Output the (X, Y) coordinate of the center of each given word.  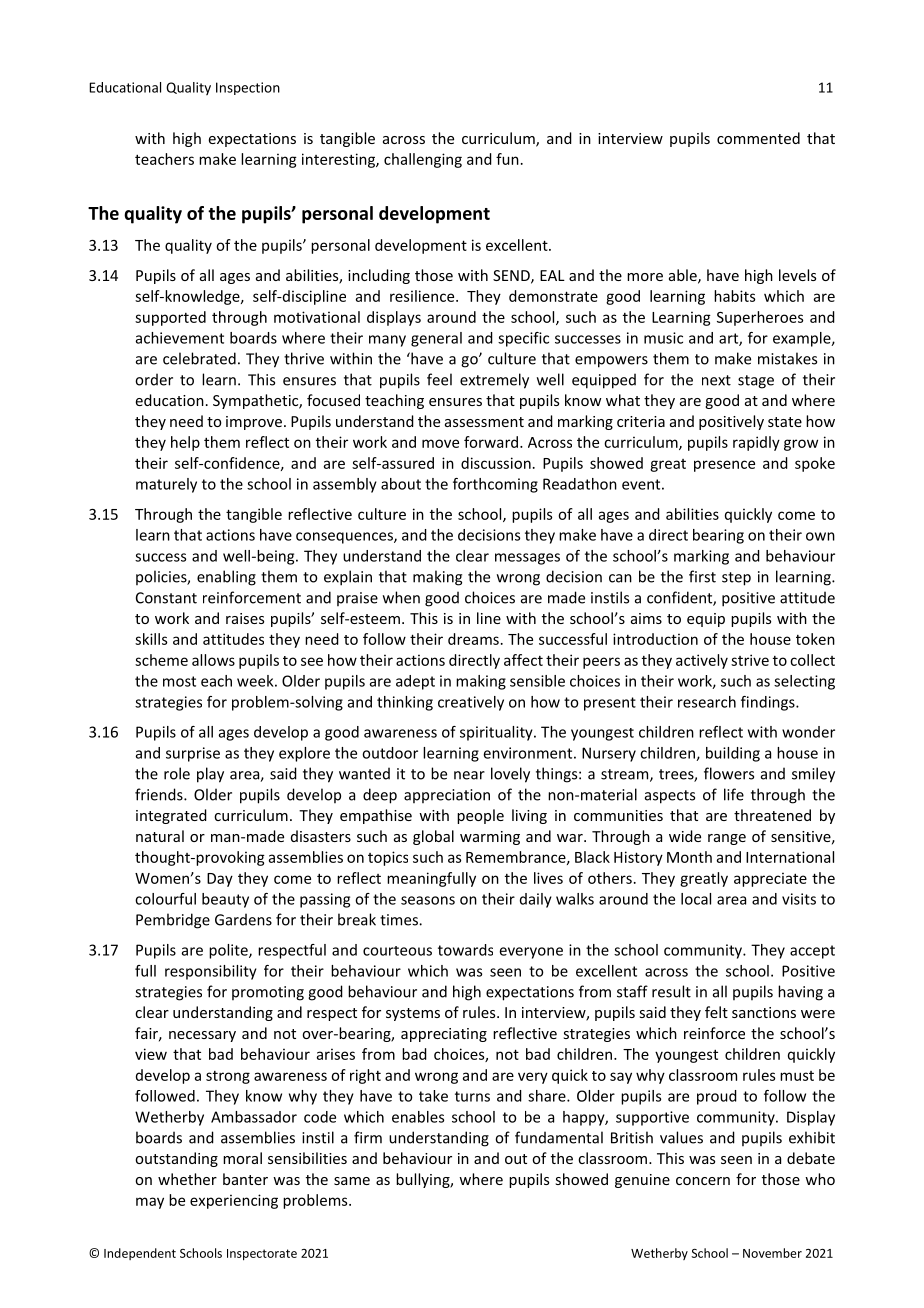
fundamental (559, 1137)
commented (758, 138)
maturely (166, 485)
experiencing (234, 1201)
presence (724, 466)
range (727, 839)
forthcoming (495, 485)
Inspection (248, 88)
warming (490, 838)
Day (220, 880)
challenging (423, 160)
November (772, 1253)
